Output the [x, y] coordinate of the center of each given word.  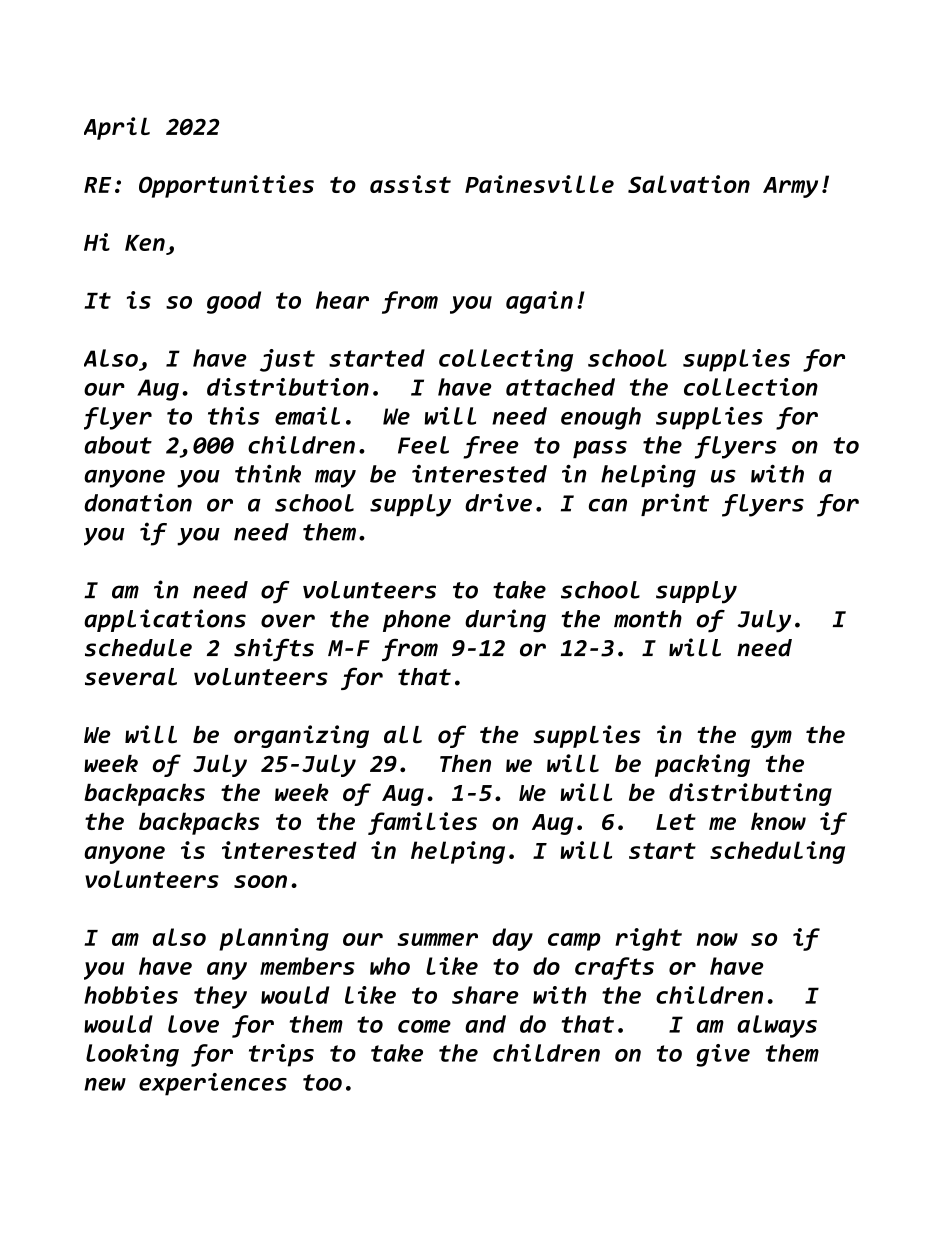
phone [417, 621]
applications [165, 620]
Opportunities [226, 186]
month [648, 619]
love [193, 1024]
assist [410, 184]
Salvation [689, 184]
